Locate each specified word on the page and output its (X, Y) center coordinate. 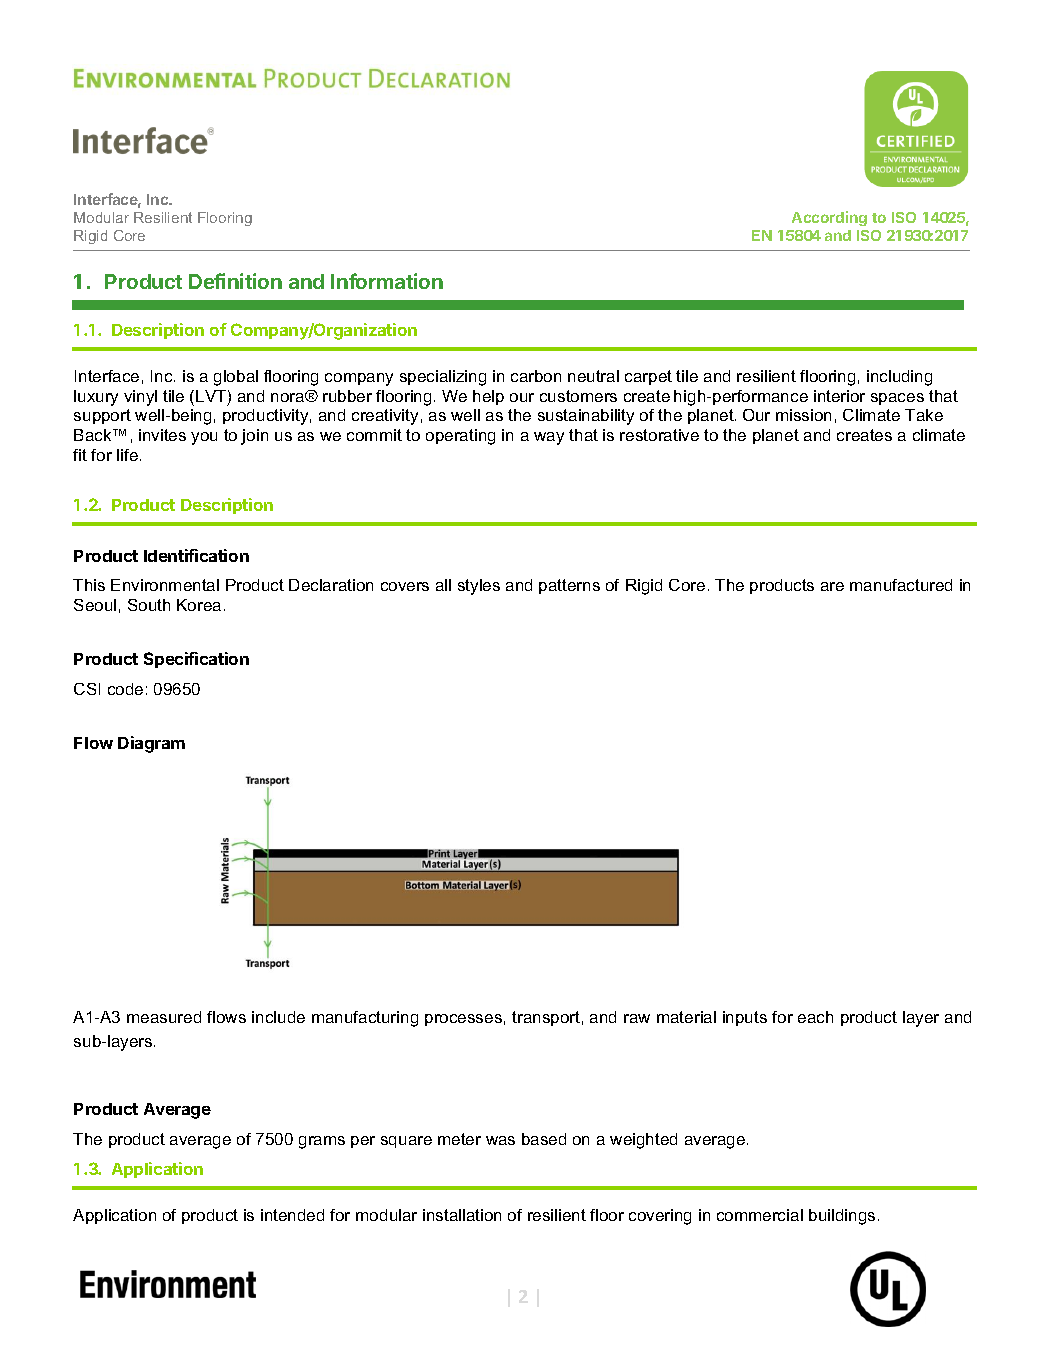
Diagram (151, 744)
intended (292, 1215)
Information (387, 281)
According (829, 218)
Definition (235, 281)
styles (479, 587)
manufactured (901, 585)
